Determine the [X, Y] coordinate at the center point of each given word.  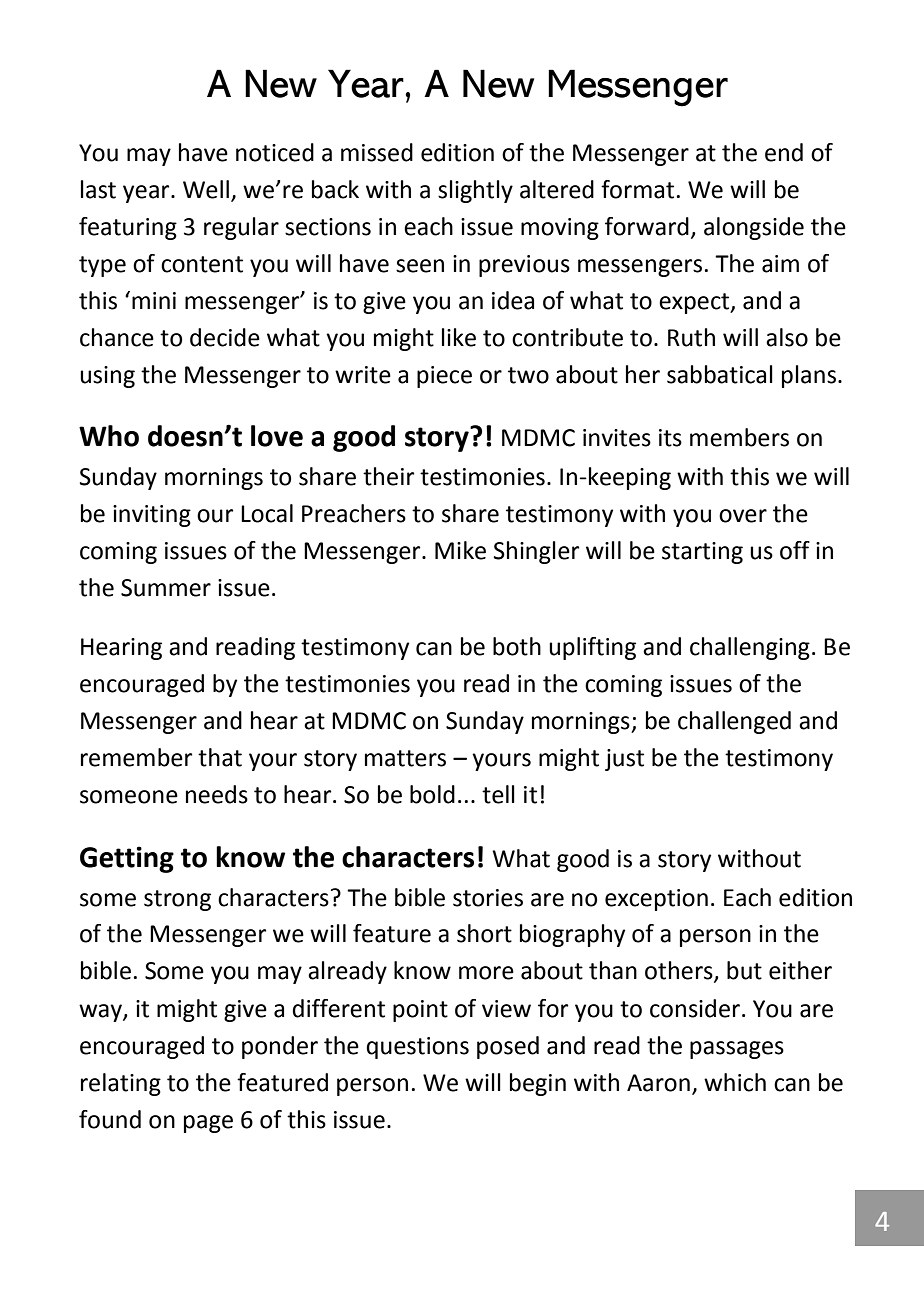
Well [206, 189]
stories [488, 898]
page [208, 1124]
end [784, 152]
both [517, 646]
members [739, 437]
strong [177, 900]
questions [417, 1048]
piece [444, 377]
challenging [750, 648]
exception [656, 900]
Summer [166, 588]
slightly [475, 191]
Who [109, 436]
